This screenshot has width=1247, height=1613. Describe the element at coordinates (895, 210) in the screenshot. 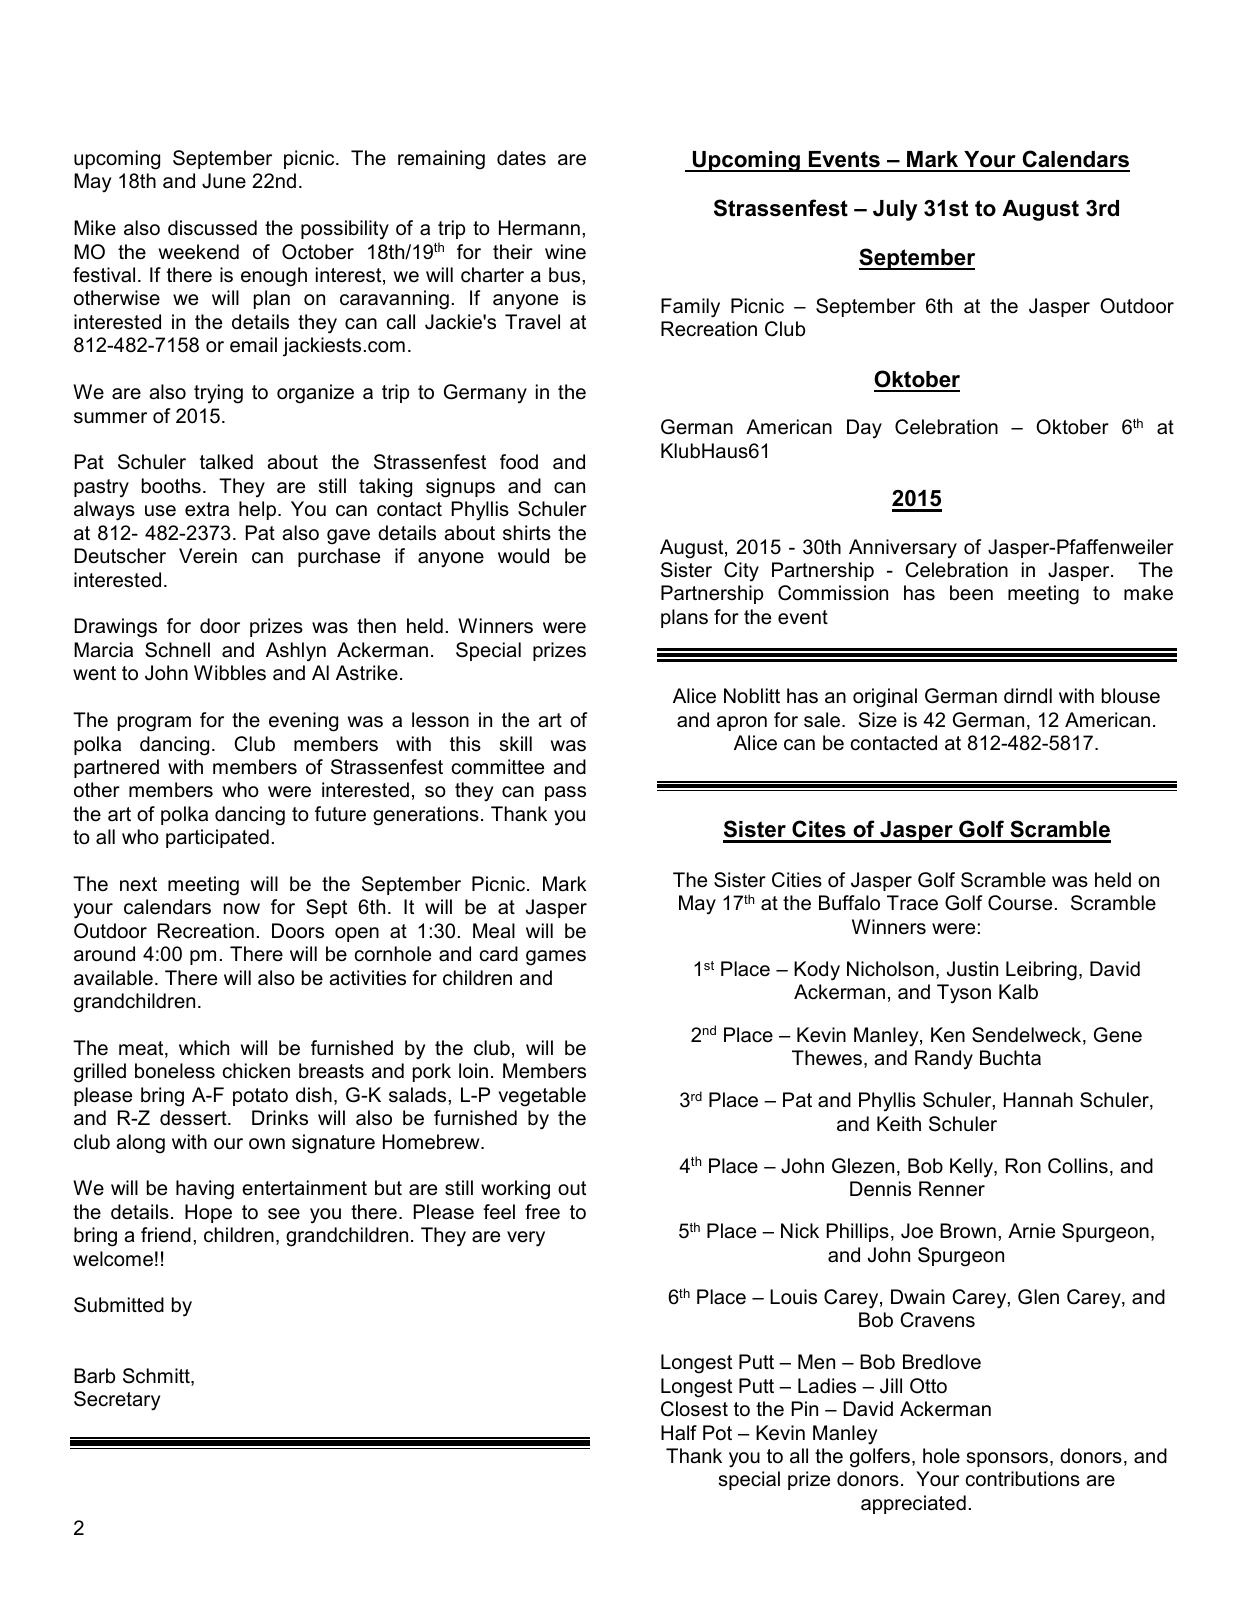

I see `July` at that location.
